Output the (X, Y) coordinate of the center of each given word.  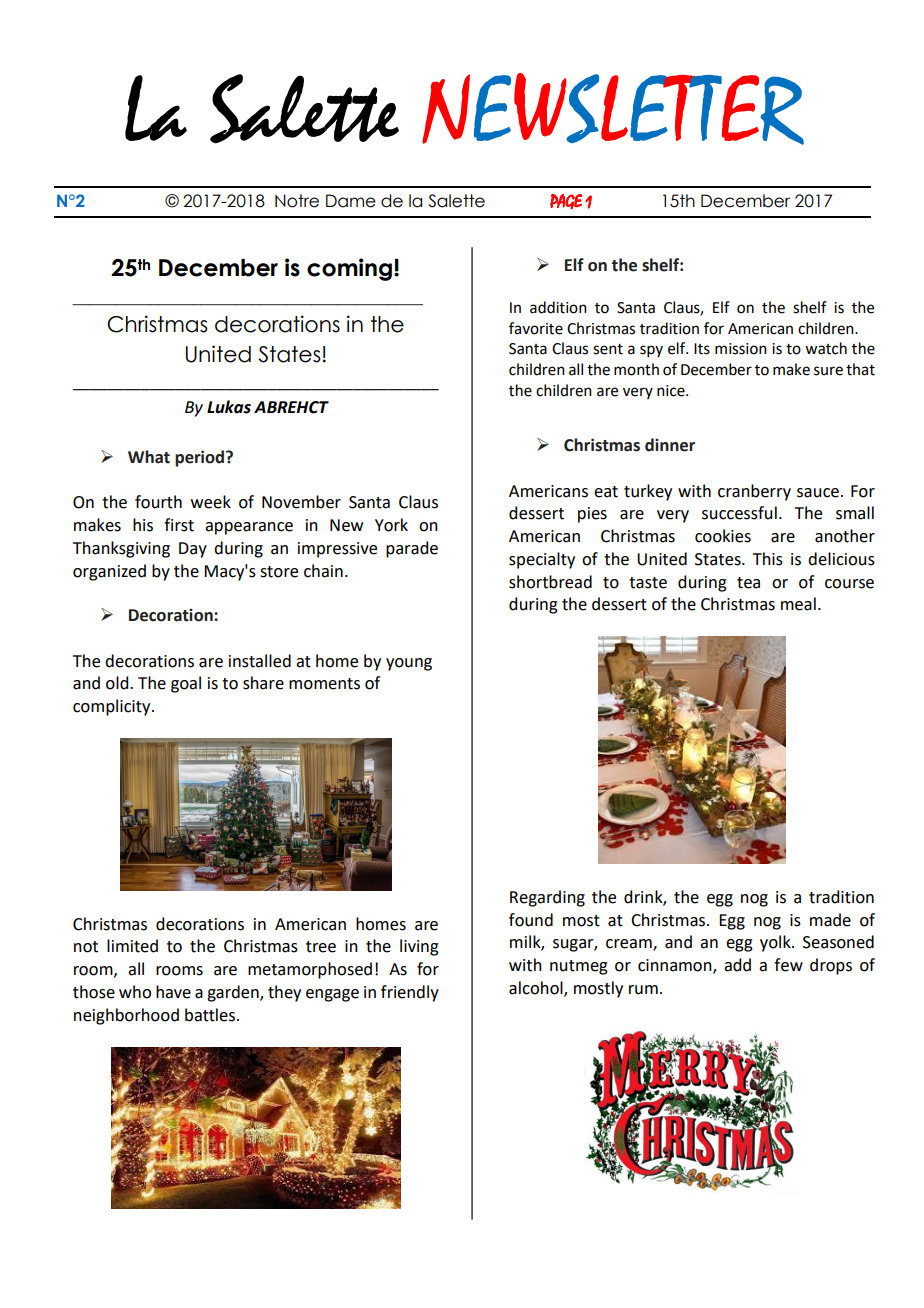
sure (828, 371)
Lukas (229, 407)
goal (186, 684)
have (173, 992)
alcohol (537, 988)
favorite (536, 328)
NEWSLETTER (613, 109)
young (409, 664)
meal (798, 604)
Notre (297, 201)
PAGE (566, 202)
